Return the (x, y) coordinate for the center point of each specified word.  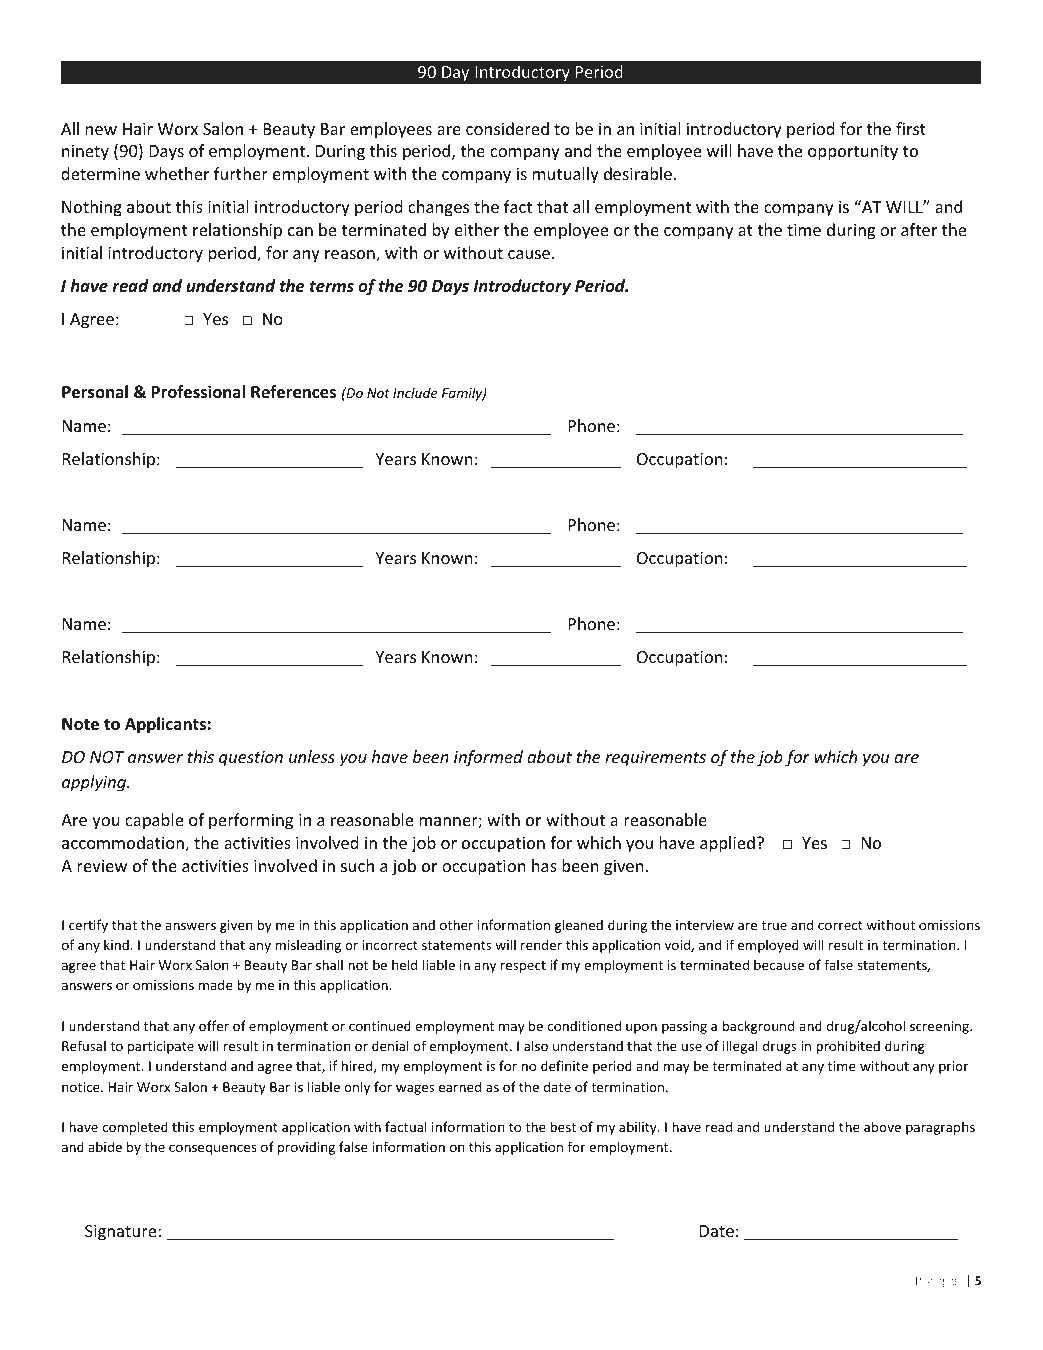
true (774, 925)
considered (507, 128)
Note (80, 724)
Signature (122, 1233)
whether (177, 173)
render (541, 944)
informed (488, 758)
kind (116, 944)
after (919, 229)
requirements (655, 759)
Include (415, 392)
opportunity (853, 153)
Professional (198, 392)
